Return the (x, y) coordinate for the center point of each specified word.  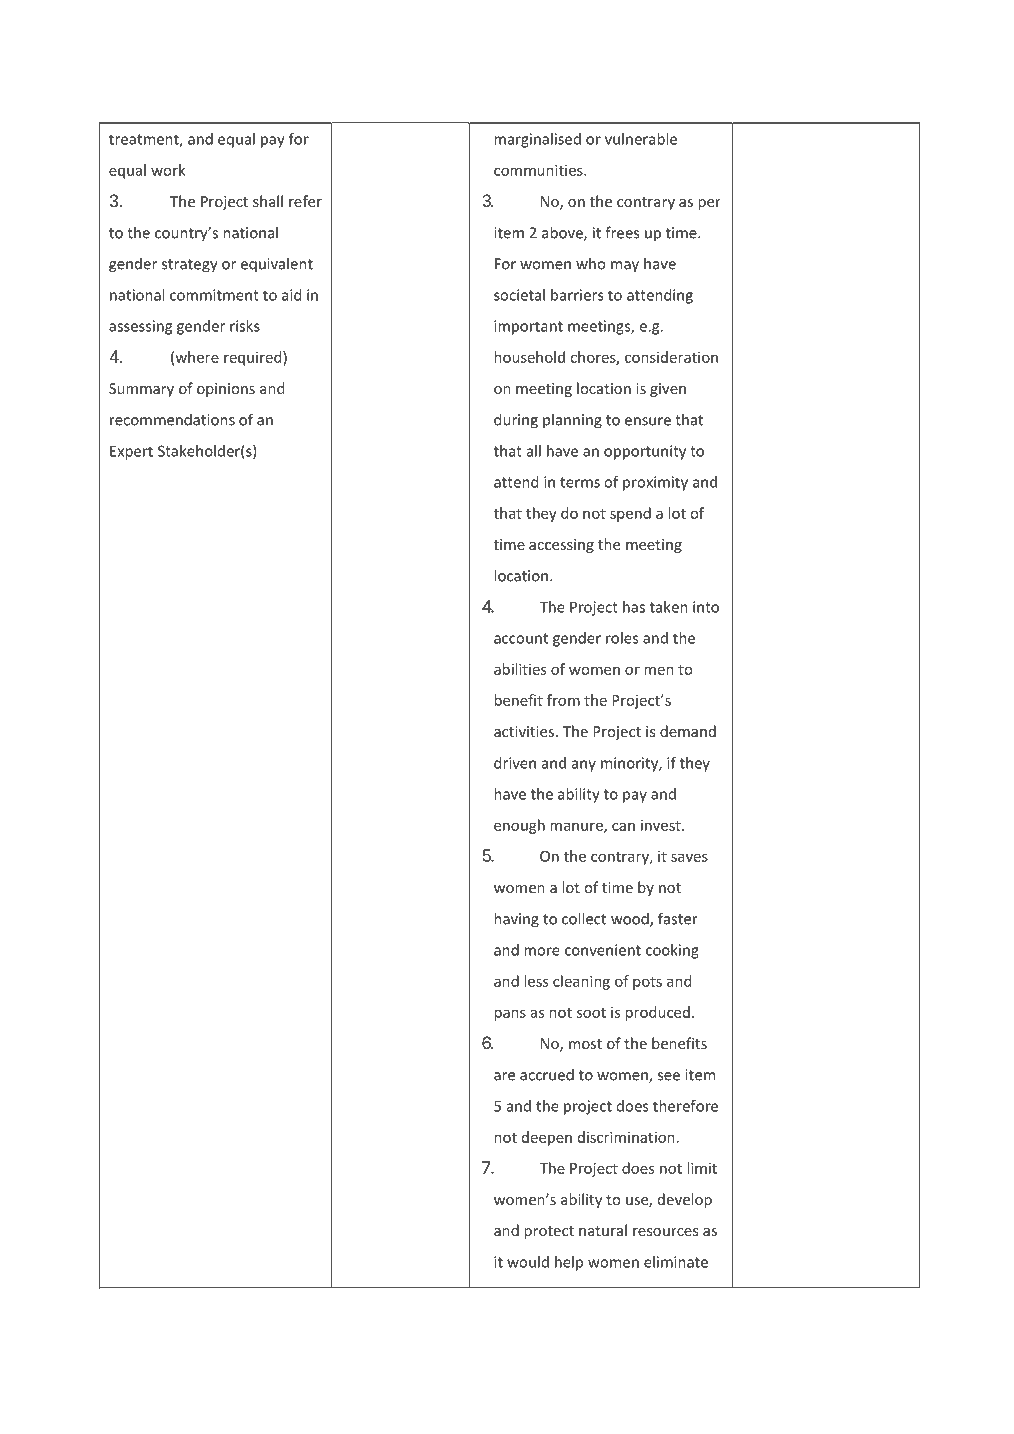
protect (549, 1232)
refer (305, 201)
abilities (520, 669)
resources (665, 1232)
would (528, 1262)
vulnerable (641, 139)
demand (688, 731)
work (168, 170)
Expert (131, 452)
